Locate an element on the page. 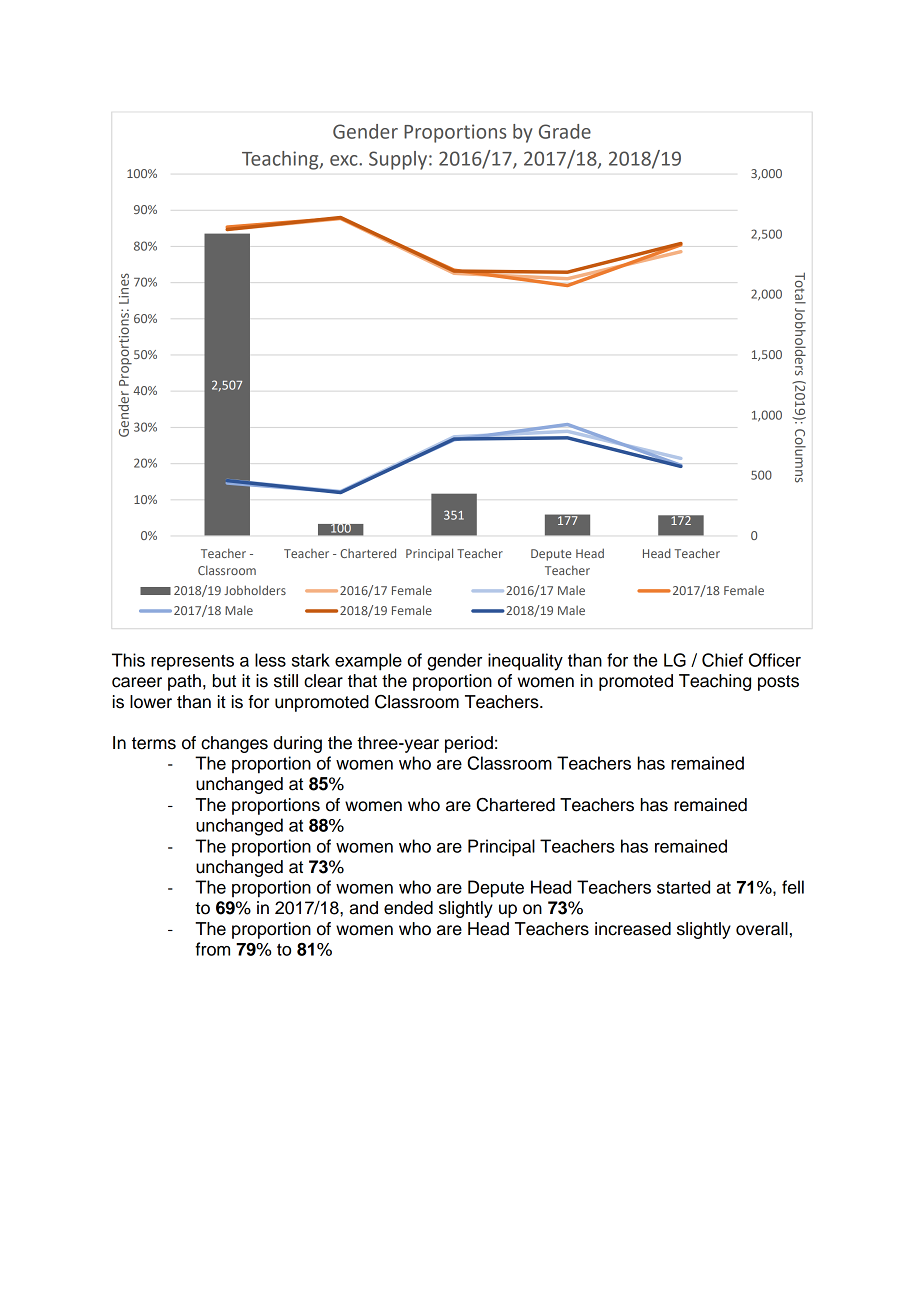 The image size is (924, 1308). Grade is located at coordinates (565, 131).
